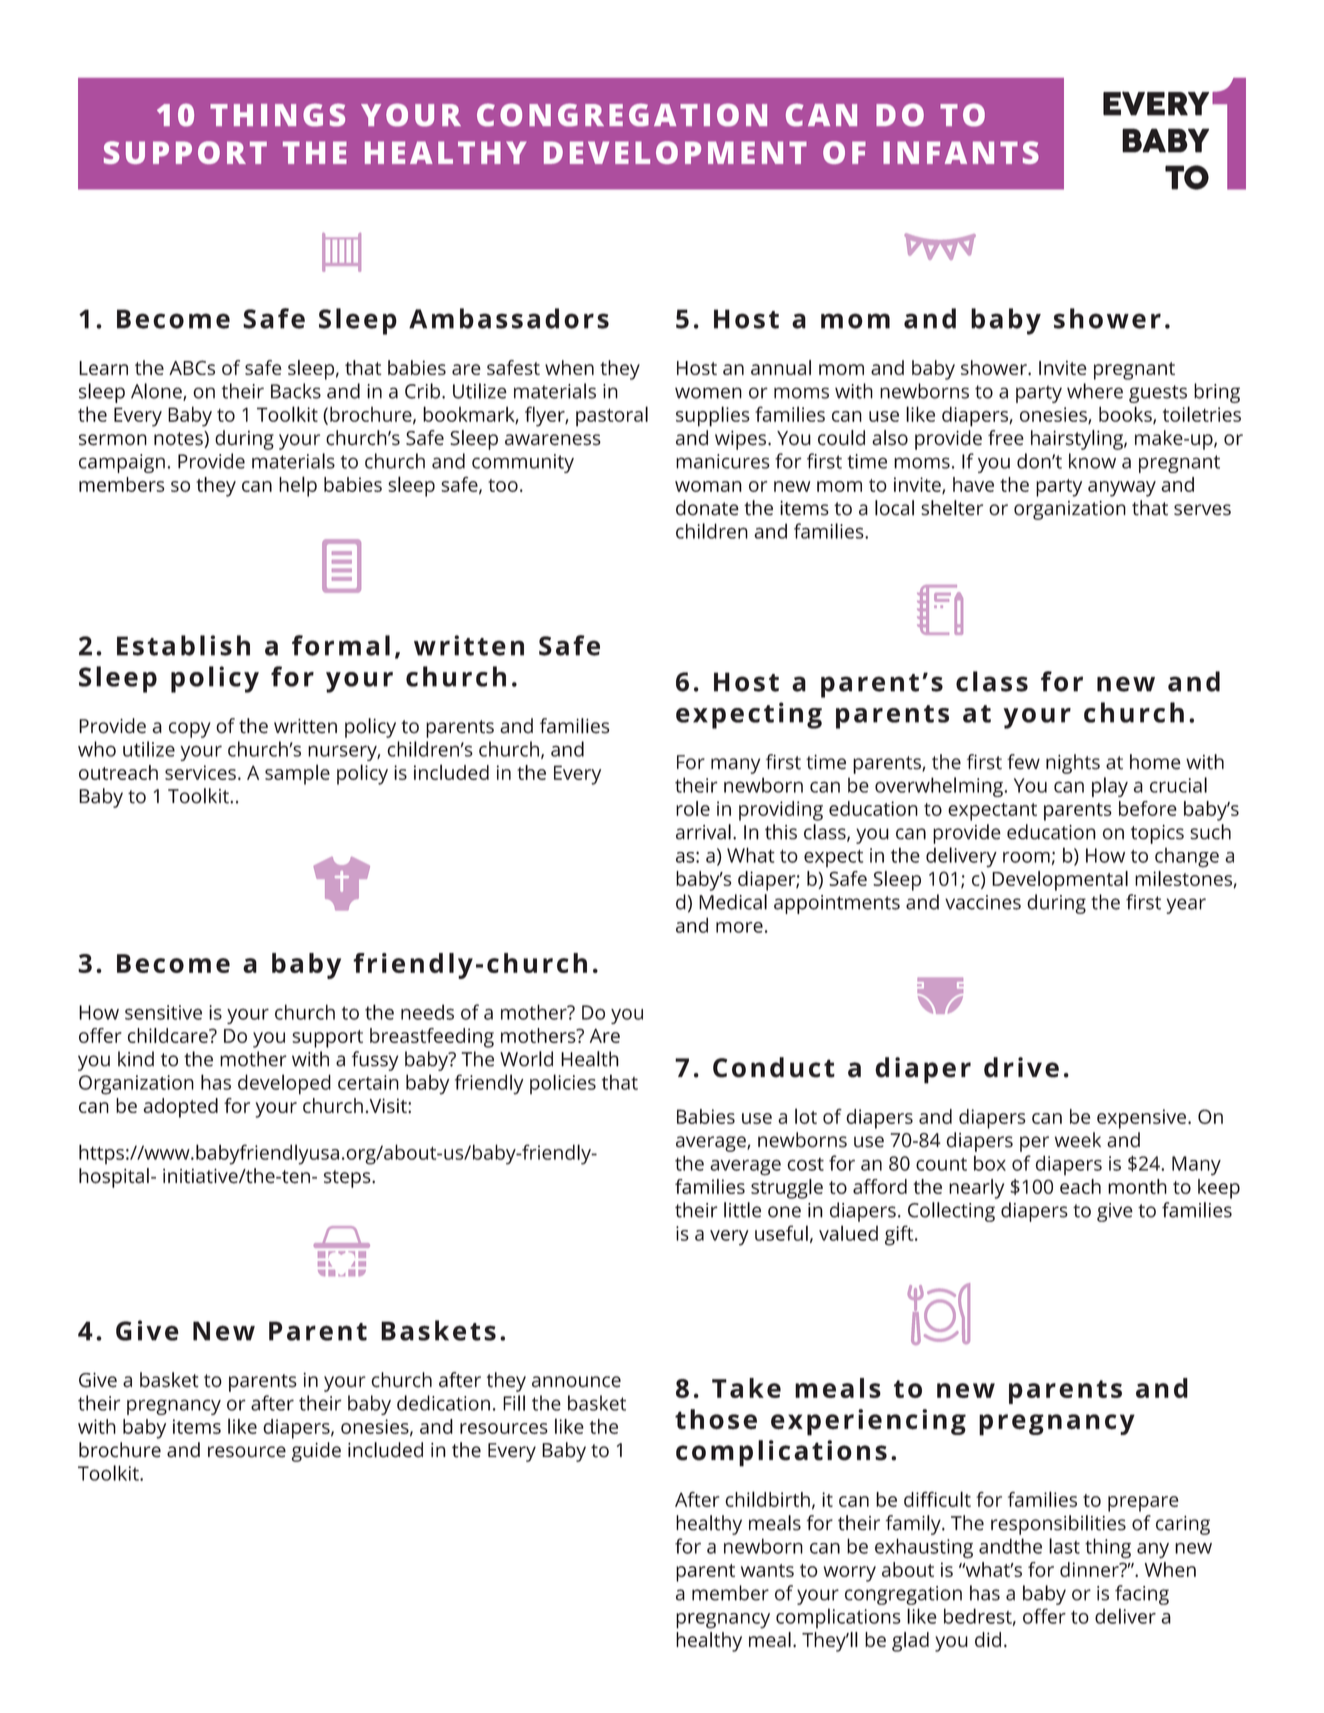 The height and width of the page is (1713, 1324). I want to click on Learn, so click(103, 368).
